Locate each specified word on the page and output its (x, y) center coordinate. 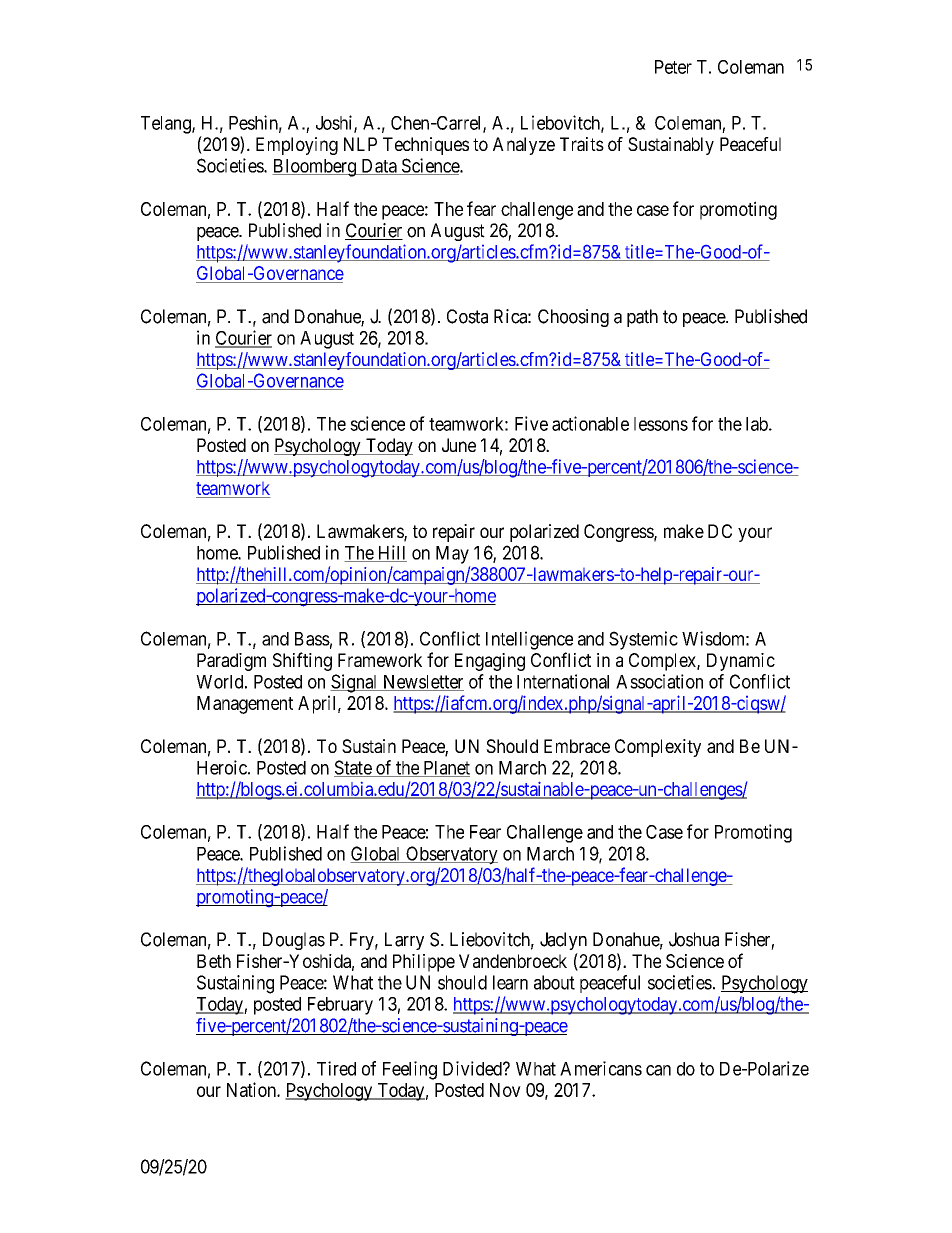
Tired (336, 1068)
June (459, 445)
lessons (661, 424)
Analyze (524, 146)
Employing (297, 146)
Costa (467, 316)
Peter (673, 67)
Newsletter (422, 683)
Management (245, 705)
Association (659, 681)
